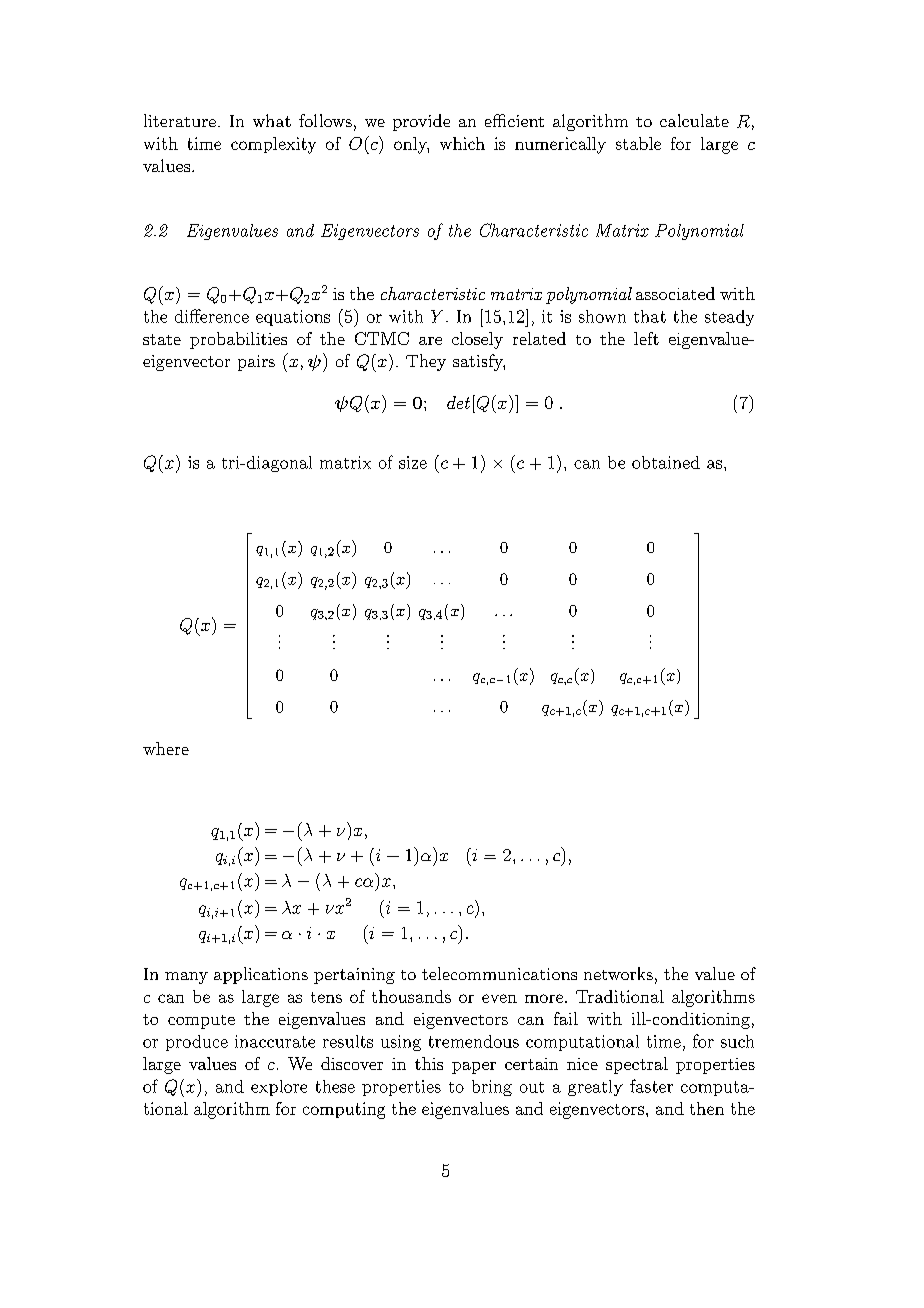  What do you see at coordinates (666, 462) in the screenshot?
I see `obtained` at bounding box center [666, 462].
